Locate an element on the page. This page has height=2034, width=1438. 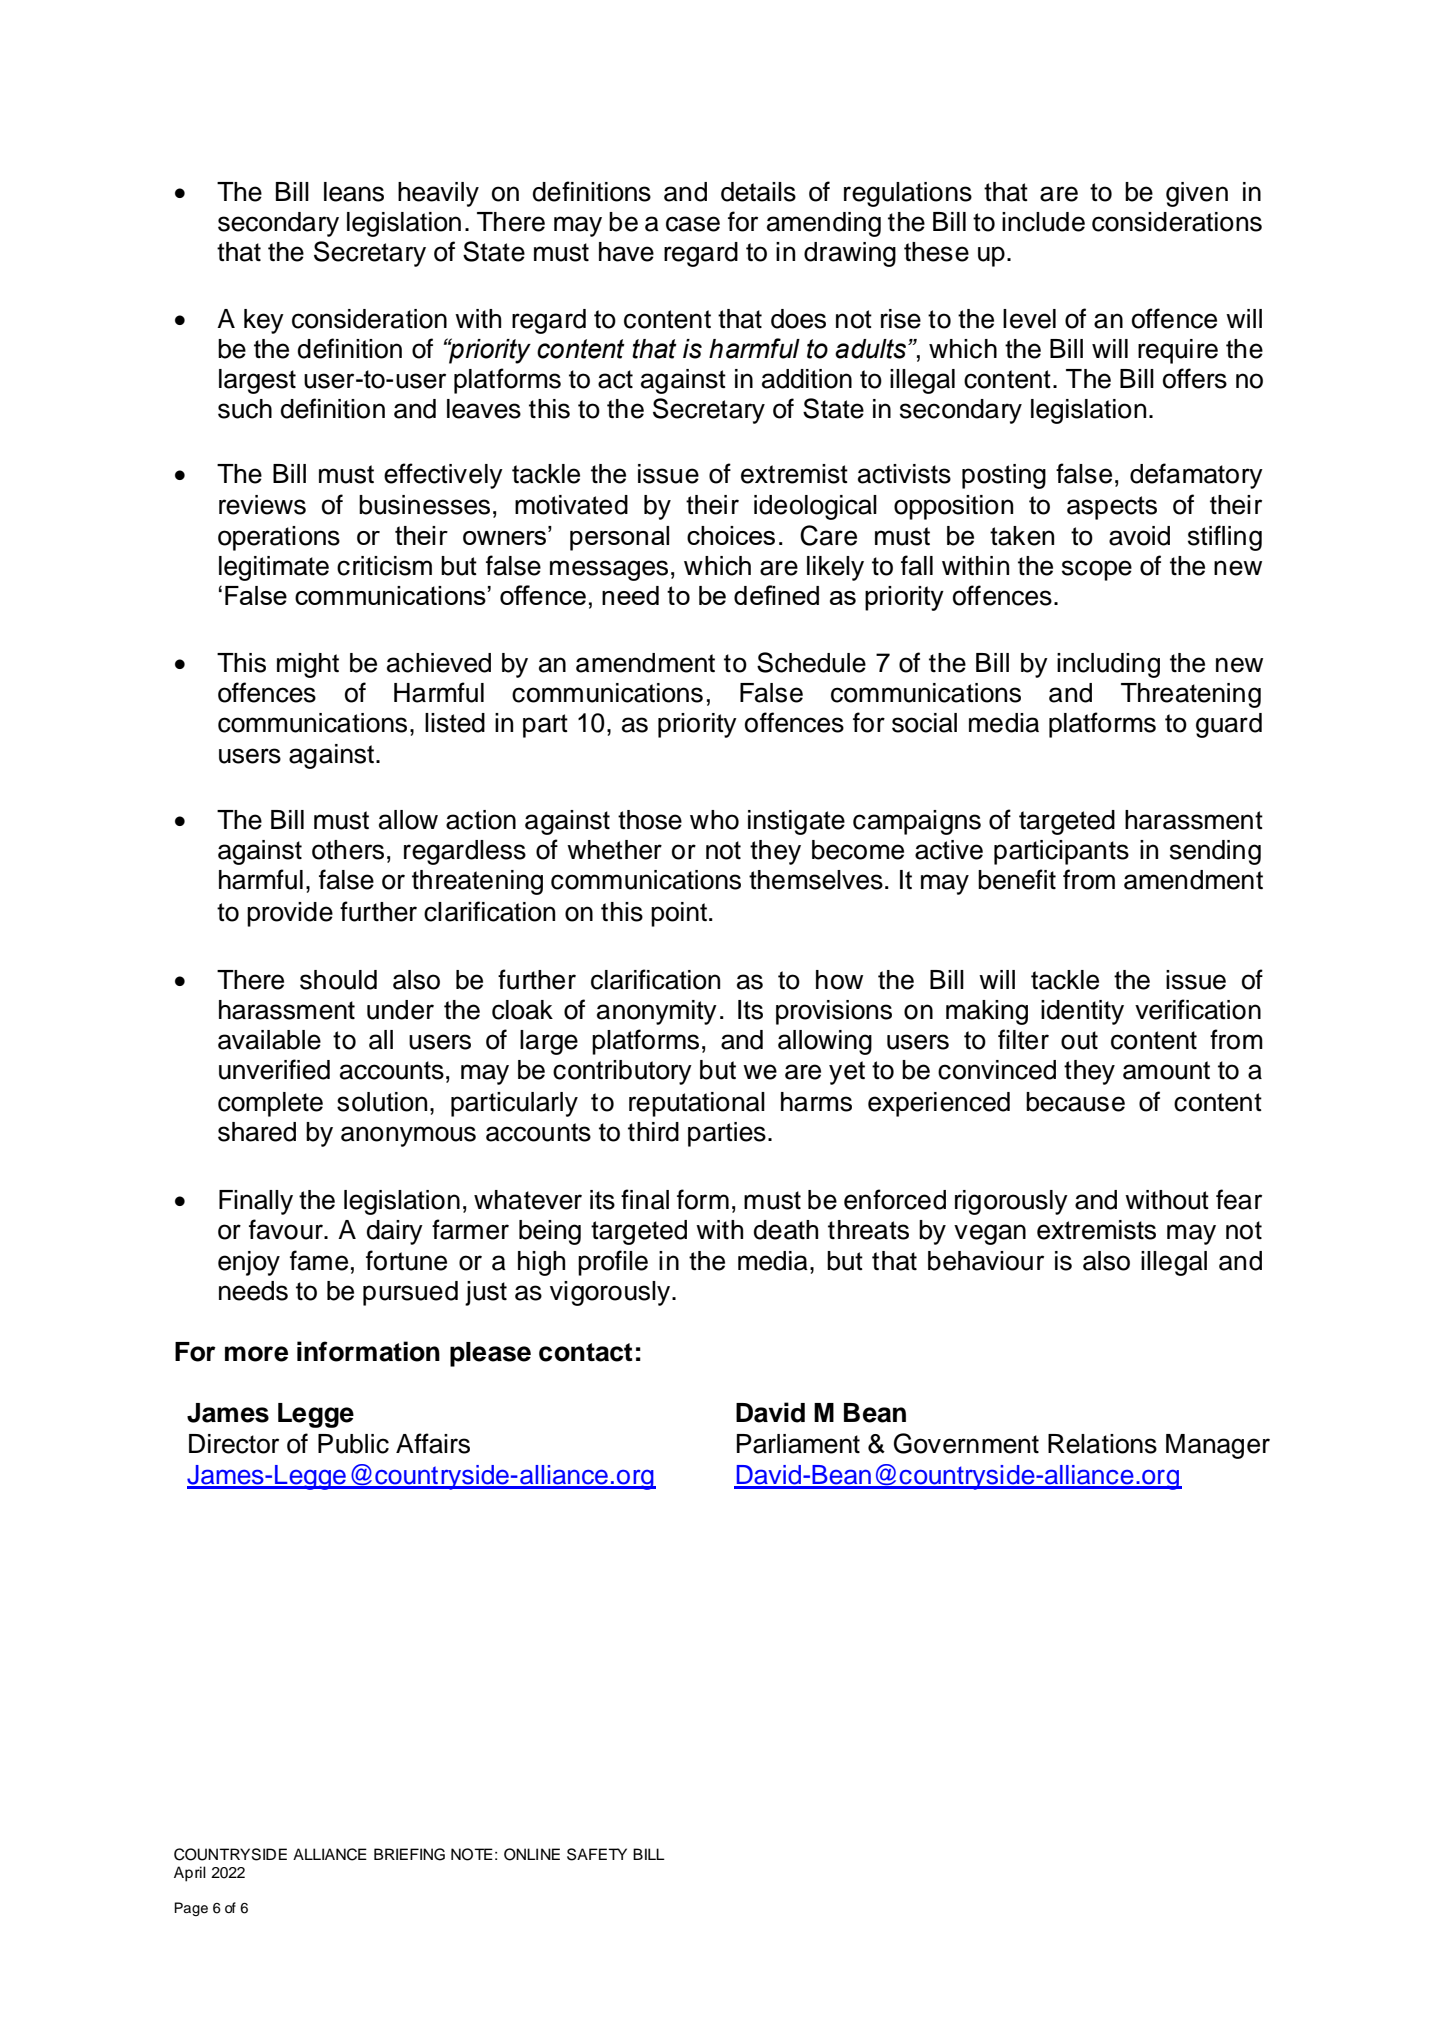
case is located at coordinates (693, 224).
